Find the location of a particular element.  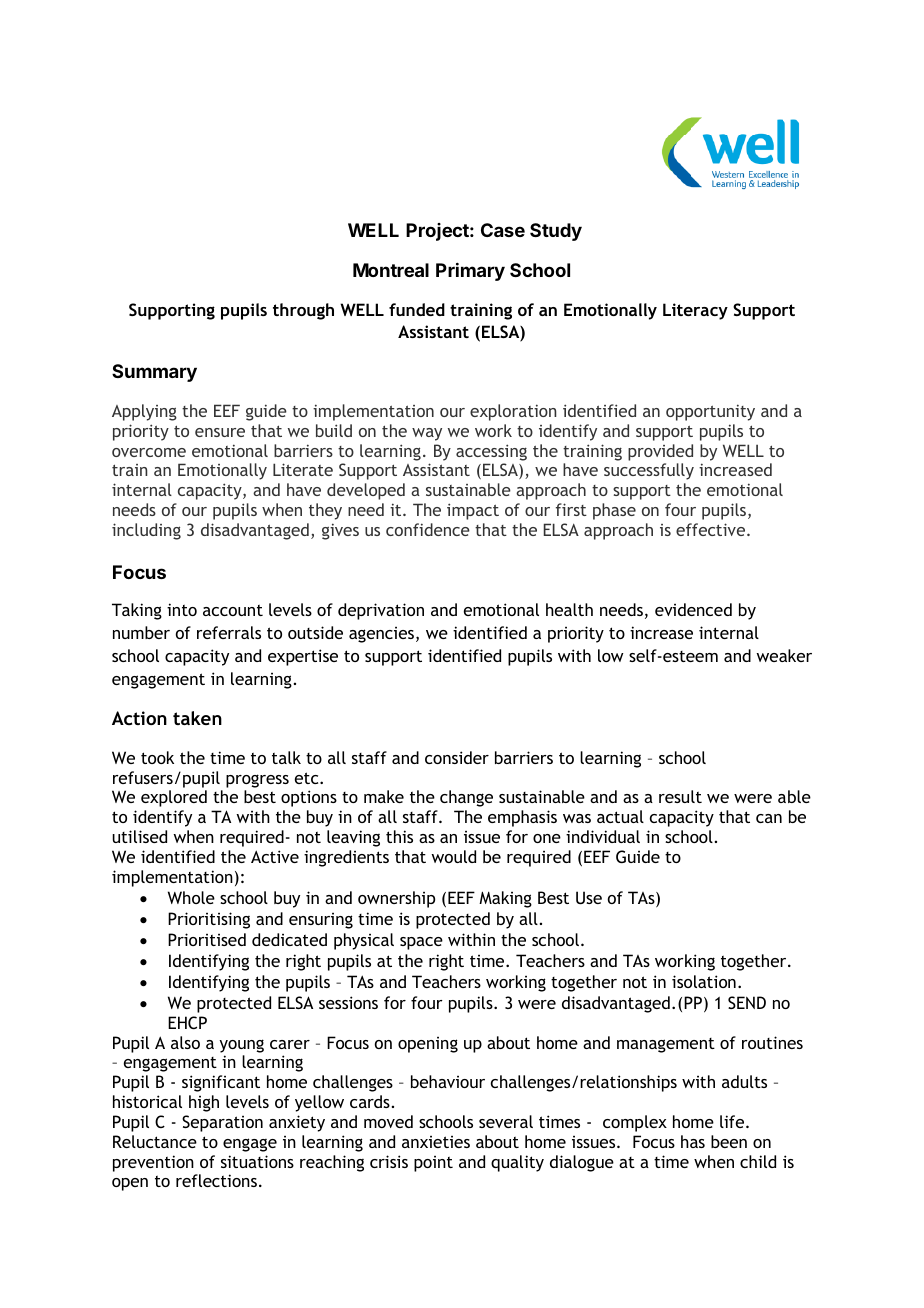

effective is located at coordinates (712, 529).
